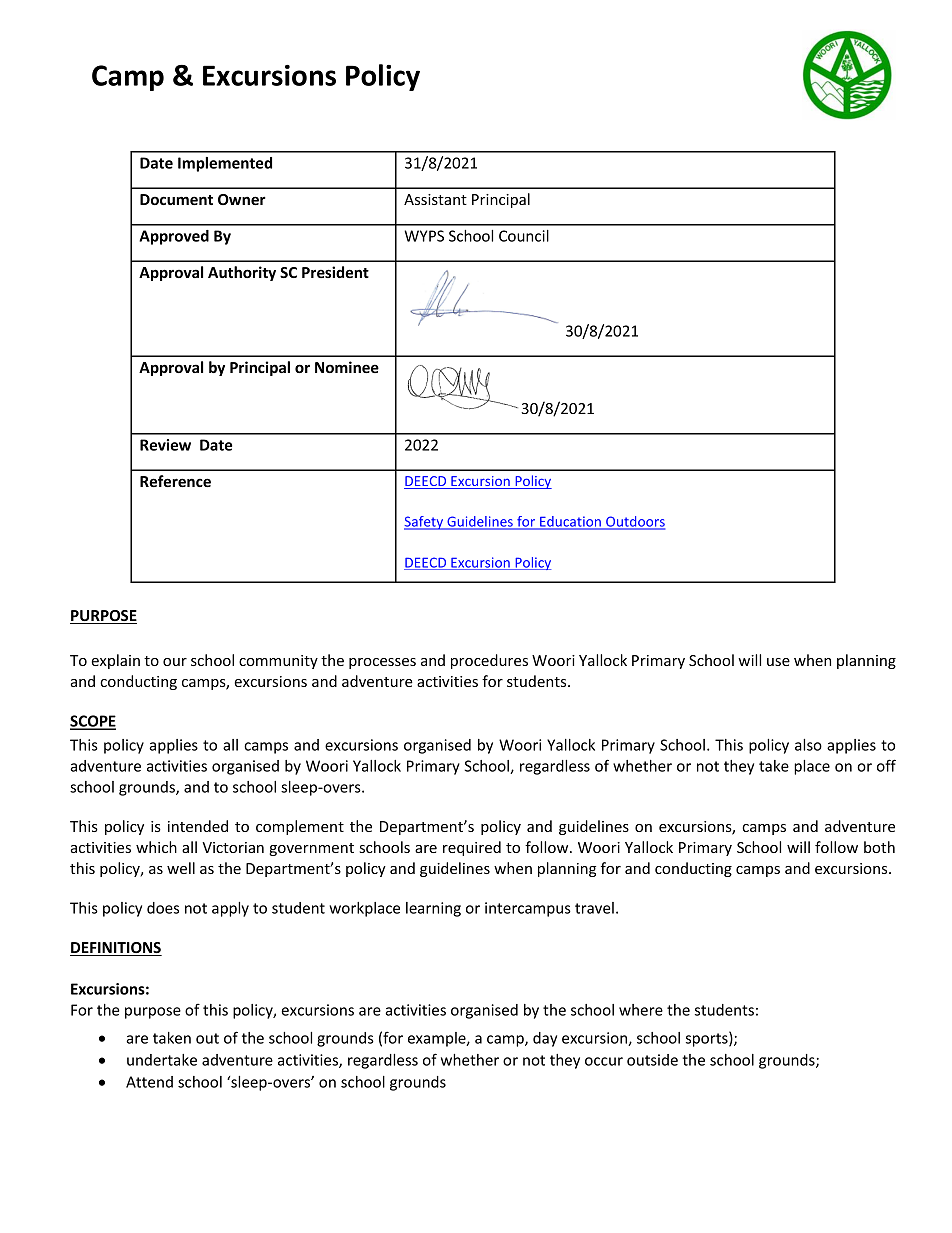 The width and height of the document is (952, 1233). Describe the element at coordinates (524, 236) in the document. I see `Council` at that location.
